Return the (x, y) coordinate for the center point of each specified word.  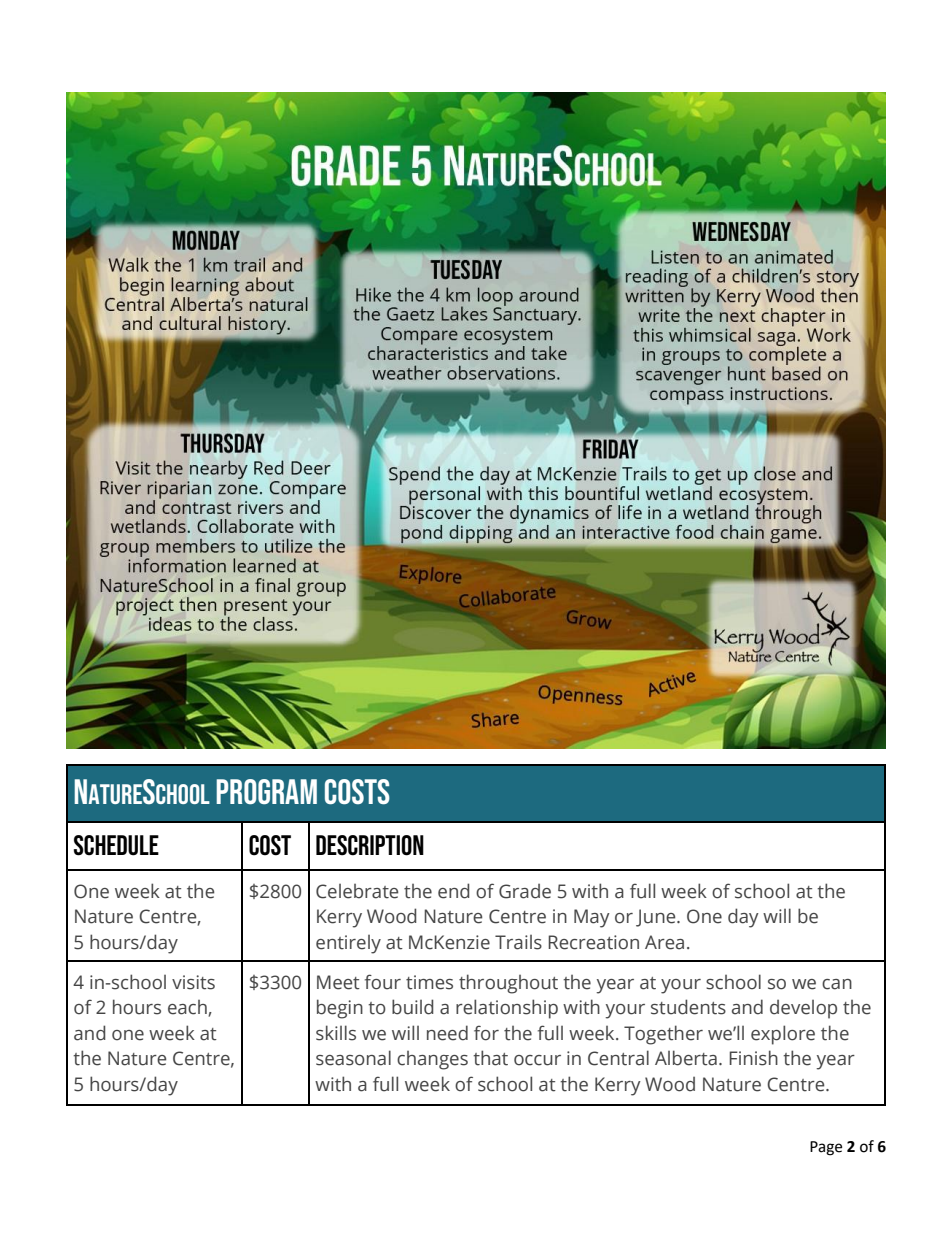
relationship (507, 1009)
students (688, 1007)
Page (826, 1148)
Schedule (116, 845)
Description (370, 845)
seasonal (353, 1058)
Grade (525, 891)
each (188, 1008)
